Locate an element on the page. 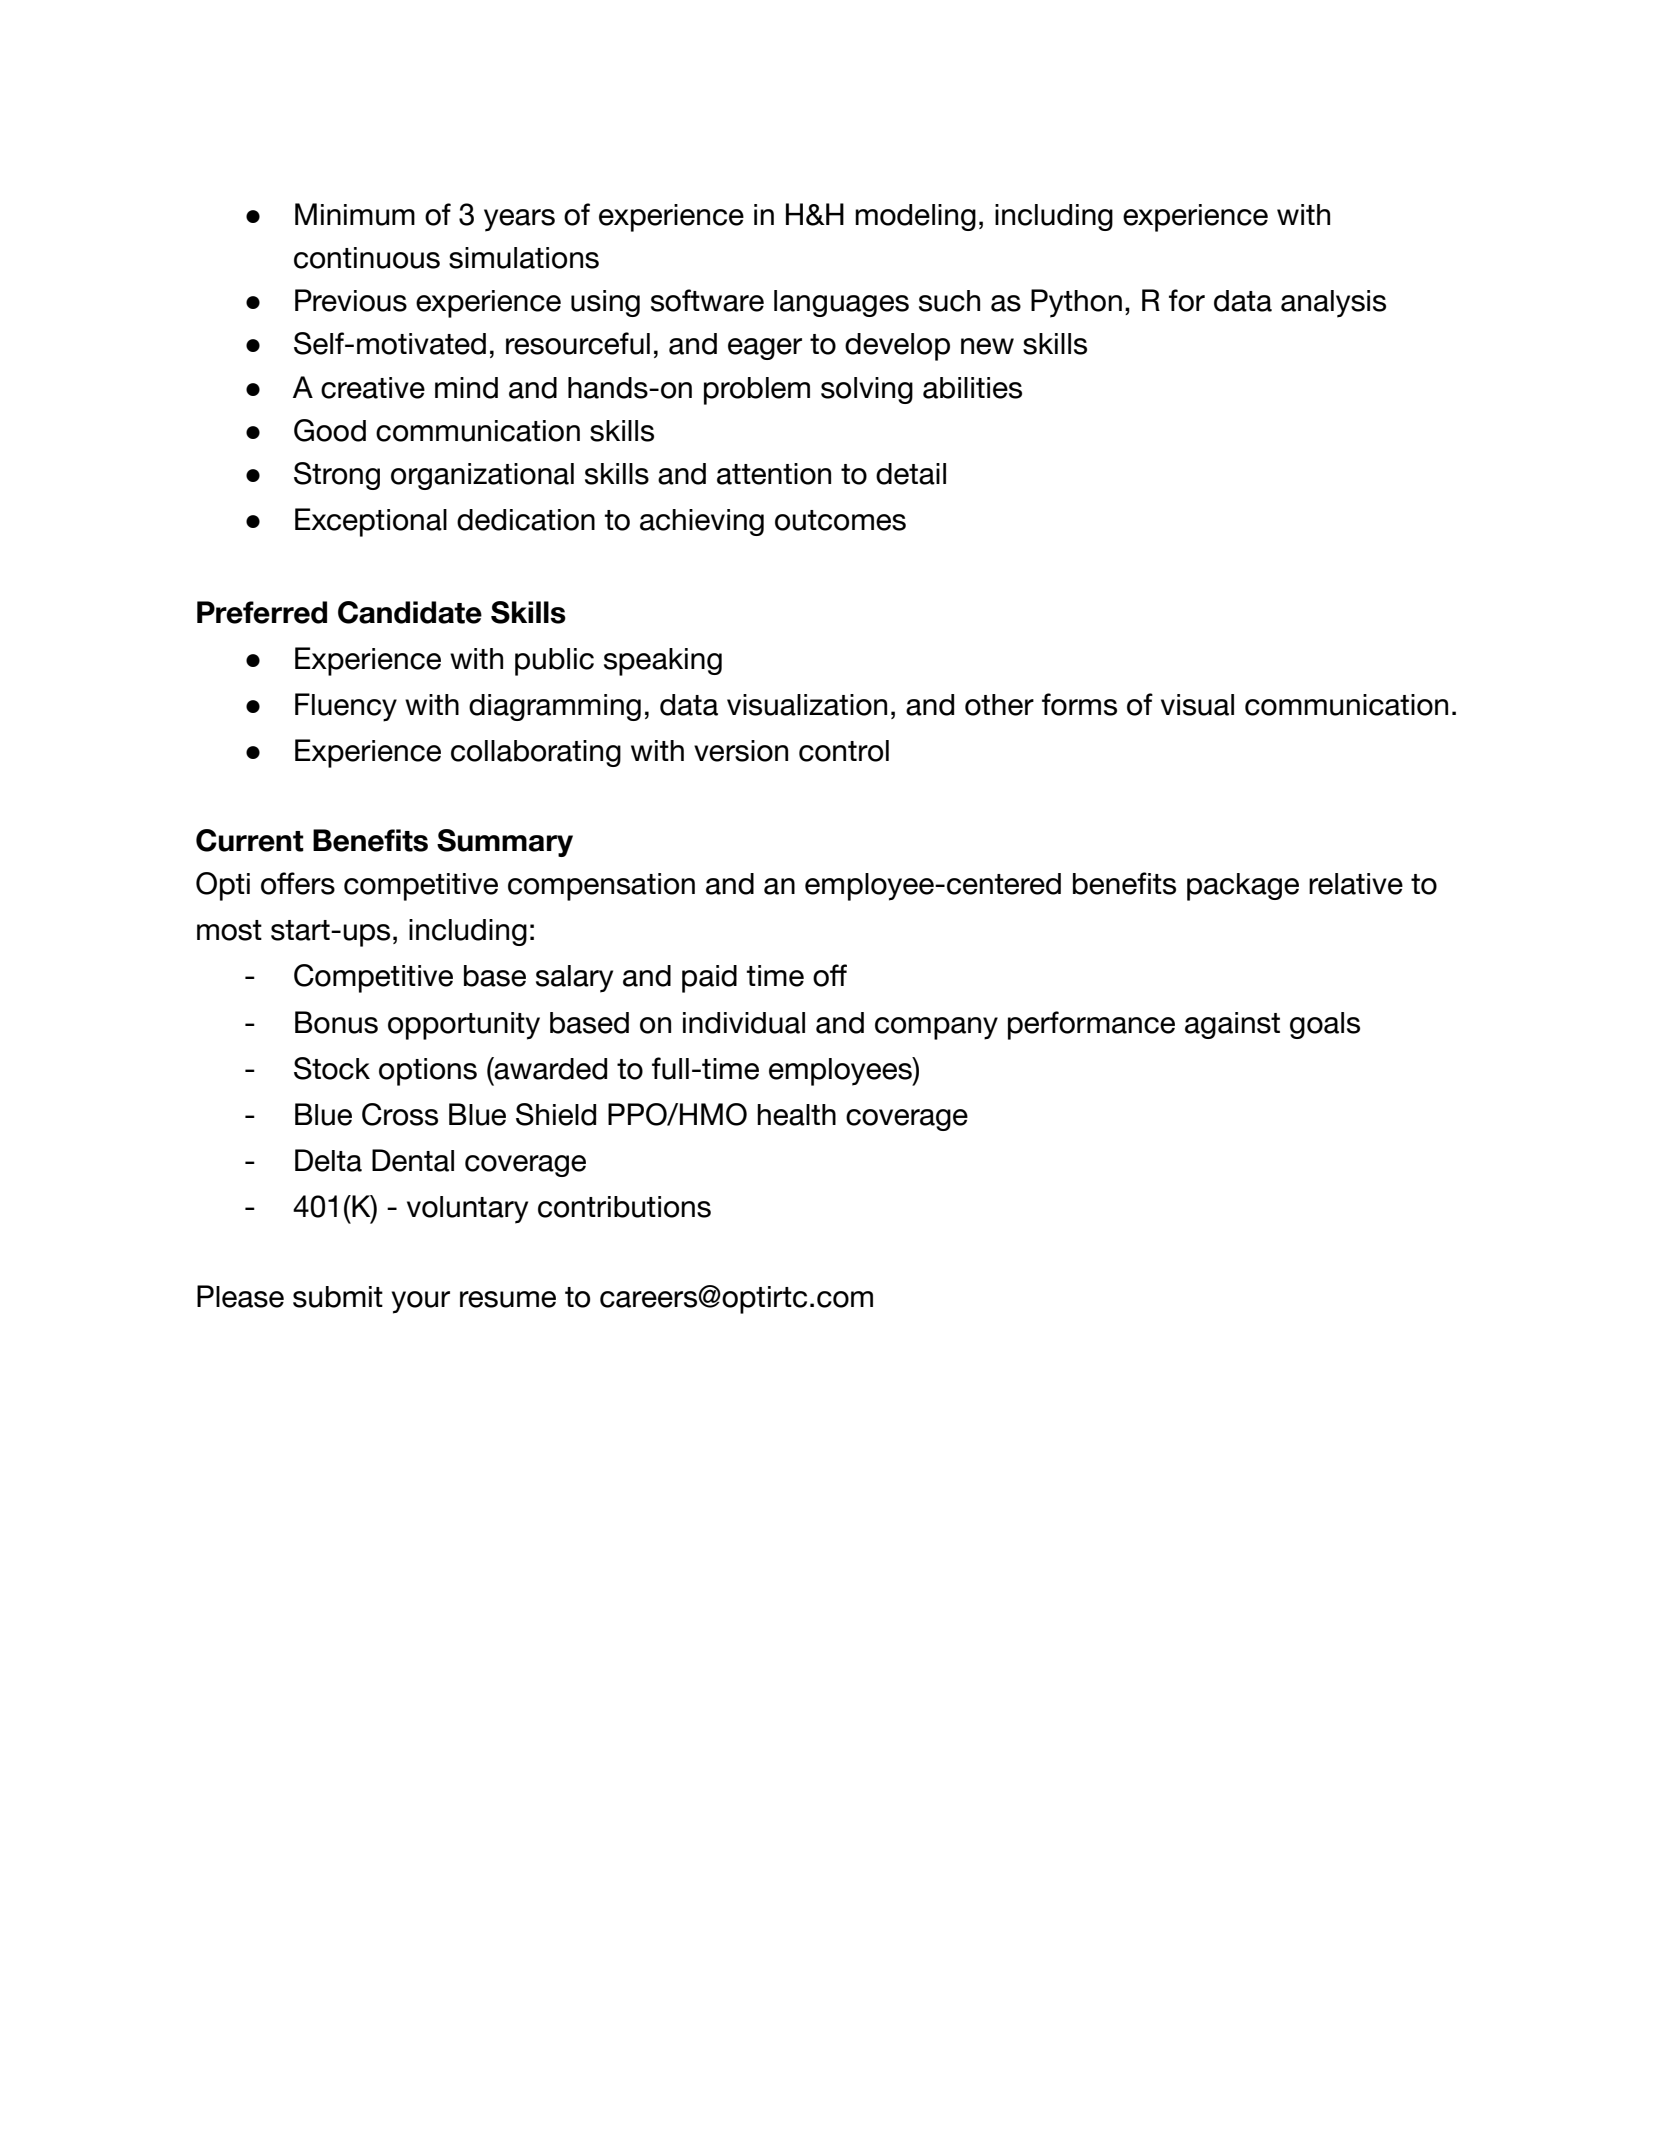 Image resolution: width=1661 pixels, height=2150 pixels. languages is located at coordinates (841, 303).
